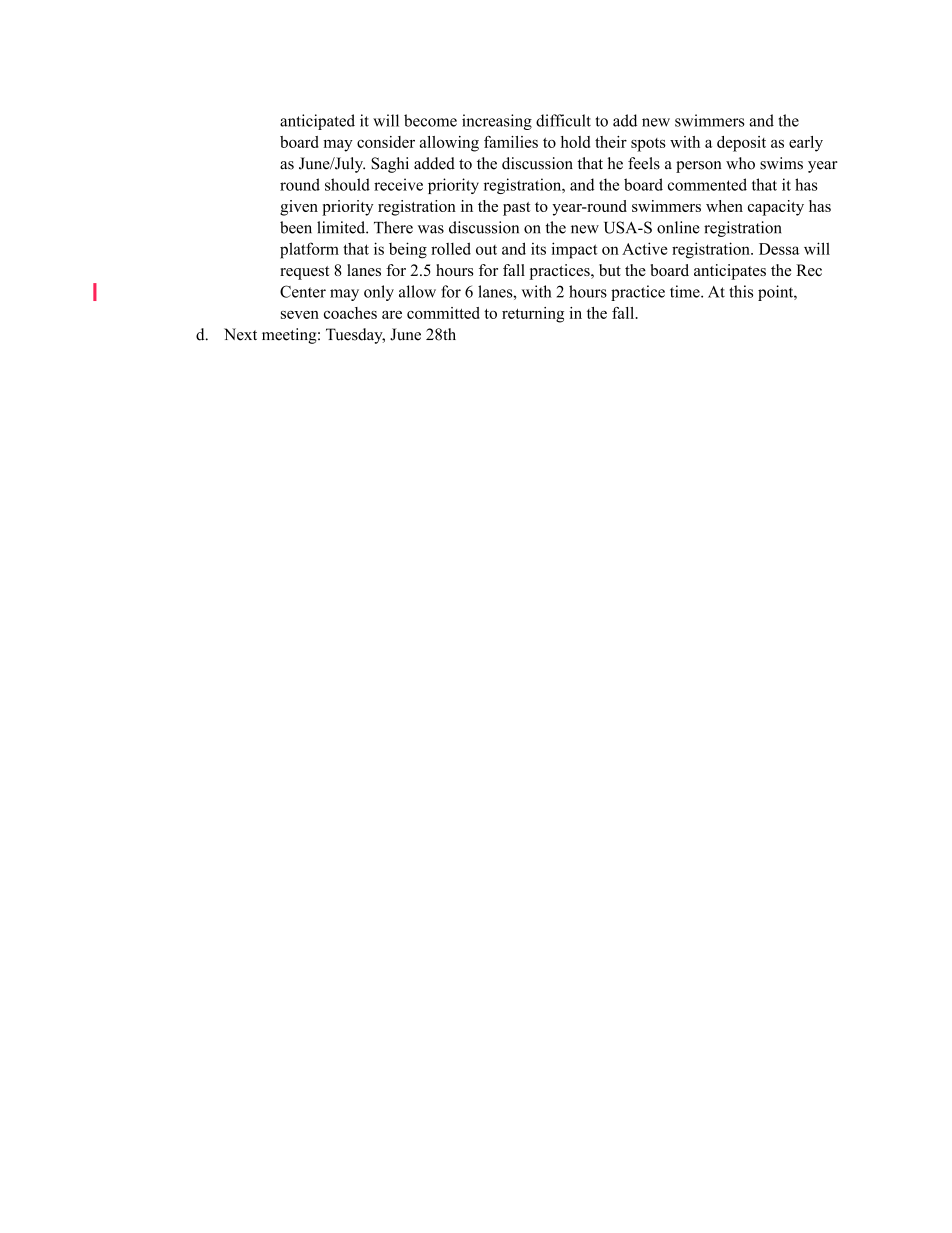  I want to click on anticipated, so click(317, 122).
